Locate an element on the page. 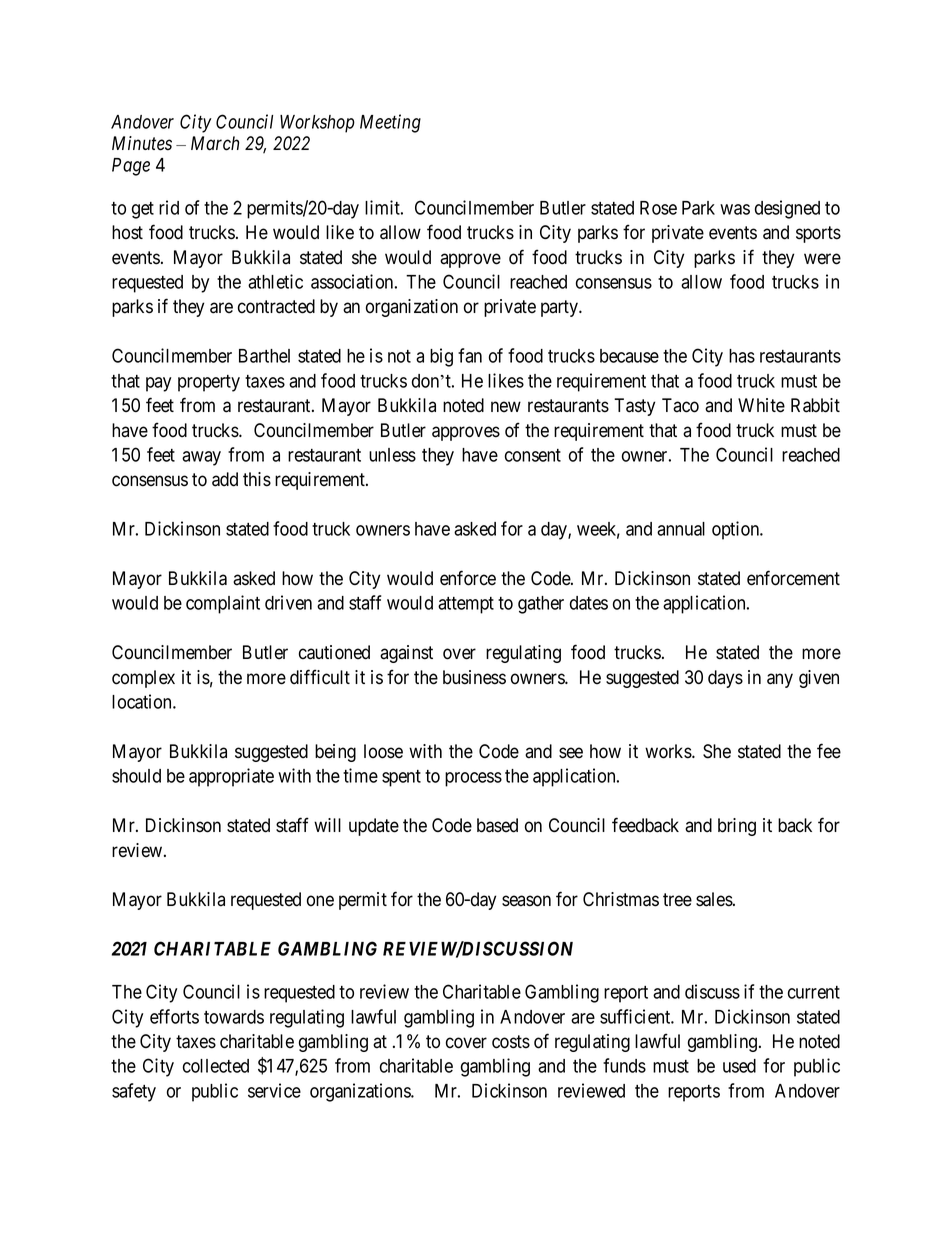  was is located at coordinates (735, 209).
